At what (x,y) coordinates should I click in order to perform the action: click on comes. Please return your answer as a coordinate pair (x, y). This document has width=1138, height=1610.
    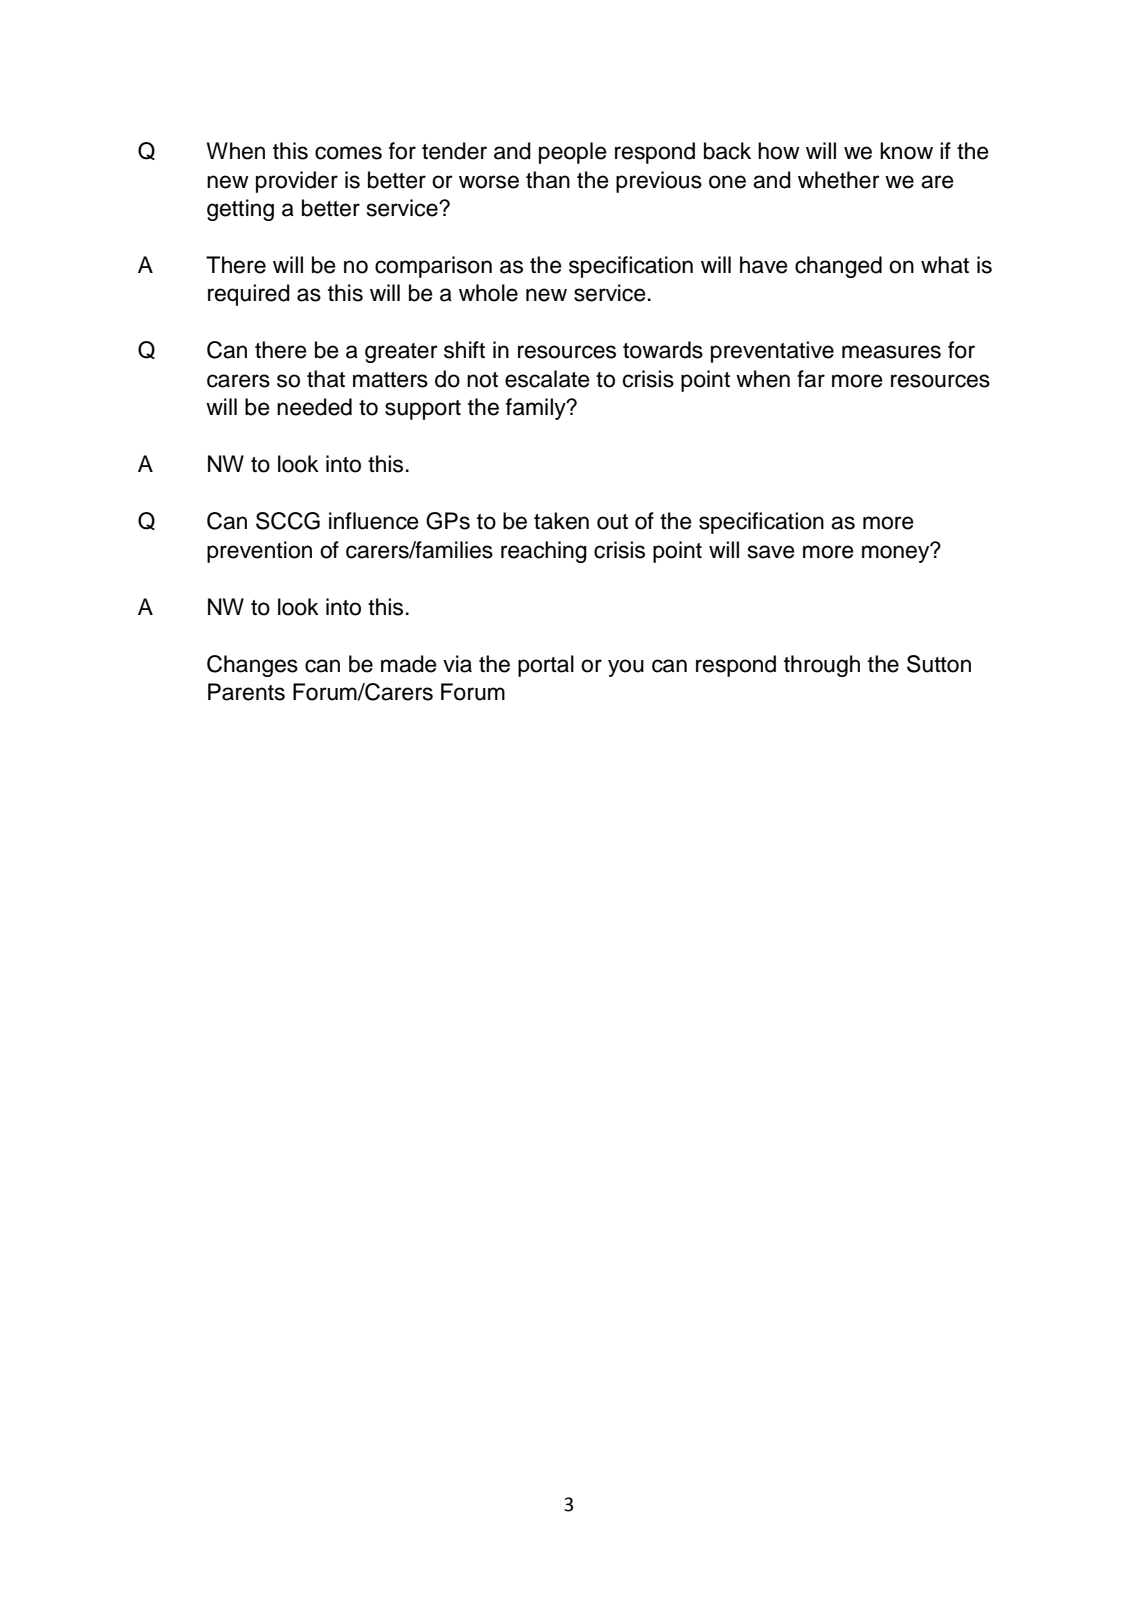
    Looking at the image, I should click on (348, 153).
